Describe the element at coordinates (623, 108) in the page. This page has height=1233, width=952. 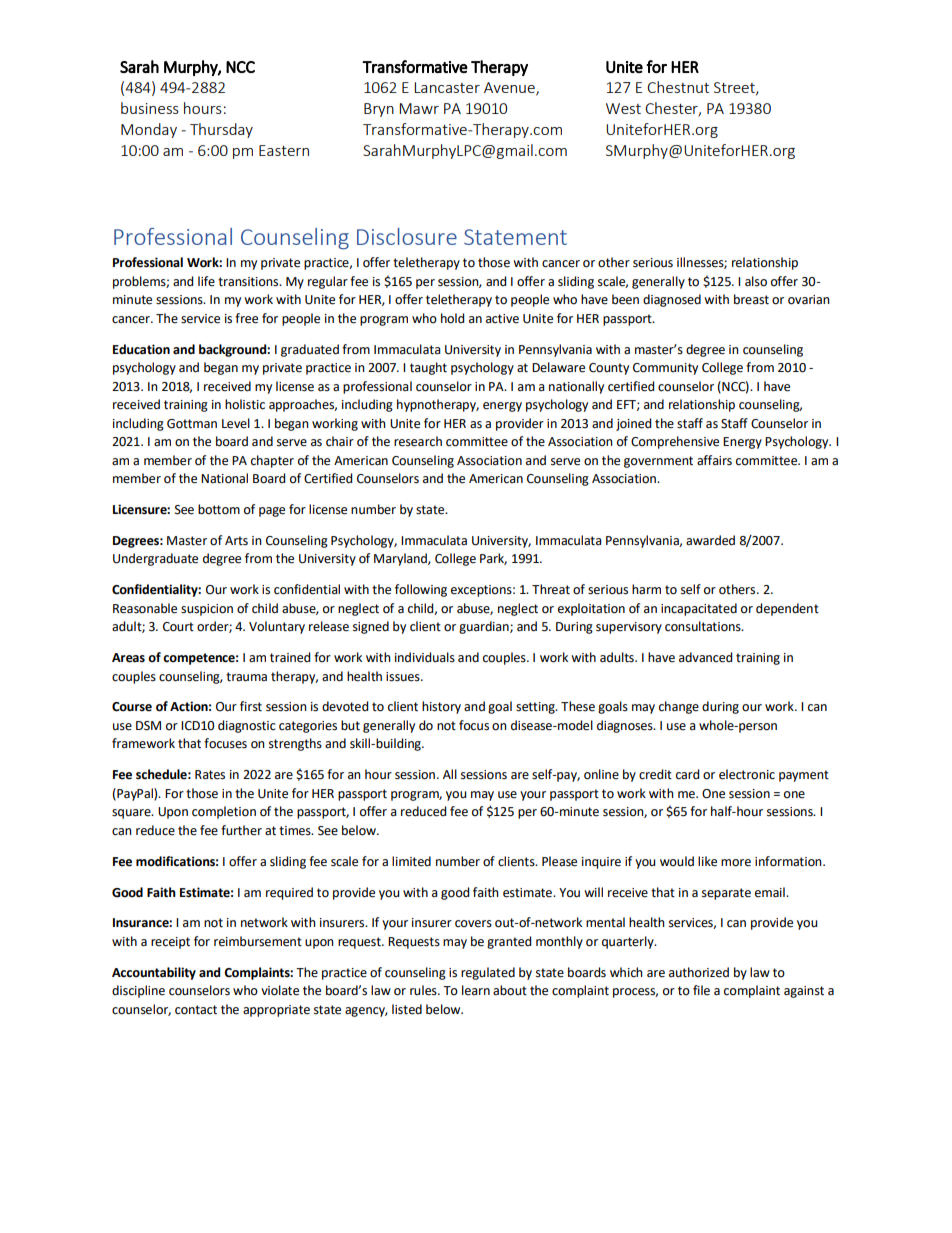
I see `West` at that location.
